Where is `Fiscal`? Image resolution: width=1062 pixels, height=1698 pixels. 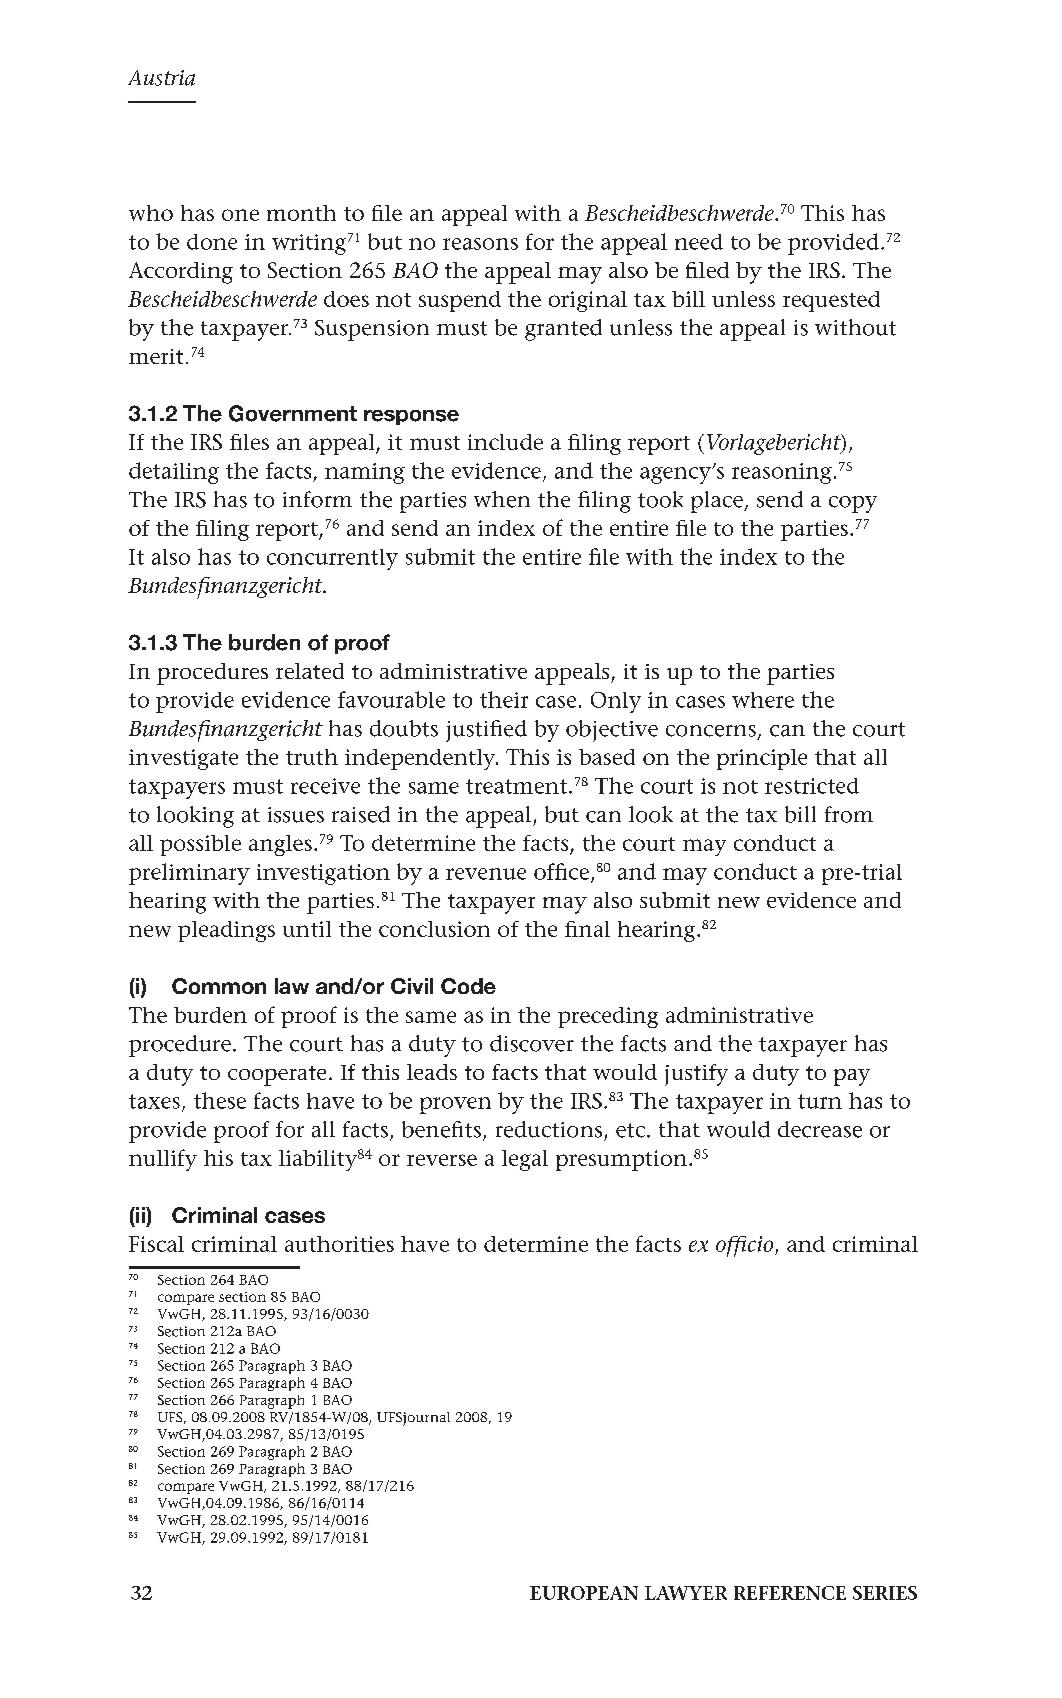 Fiscal is located at coordinates (156, 1244).
